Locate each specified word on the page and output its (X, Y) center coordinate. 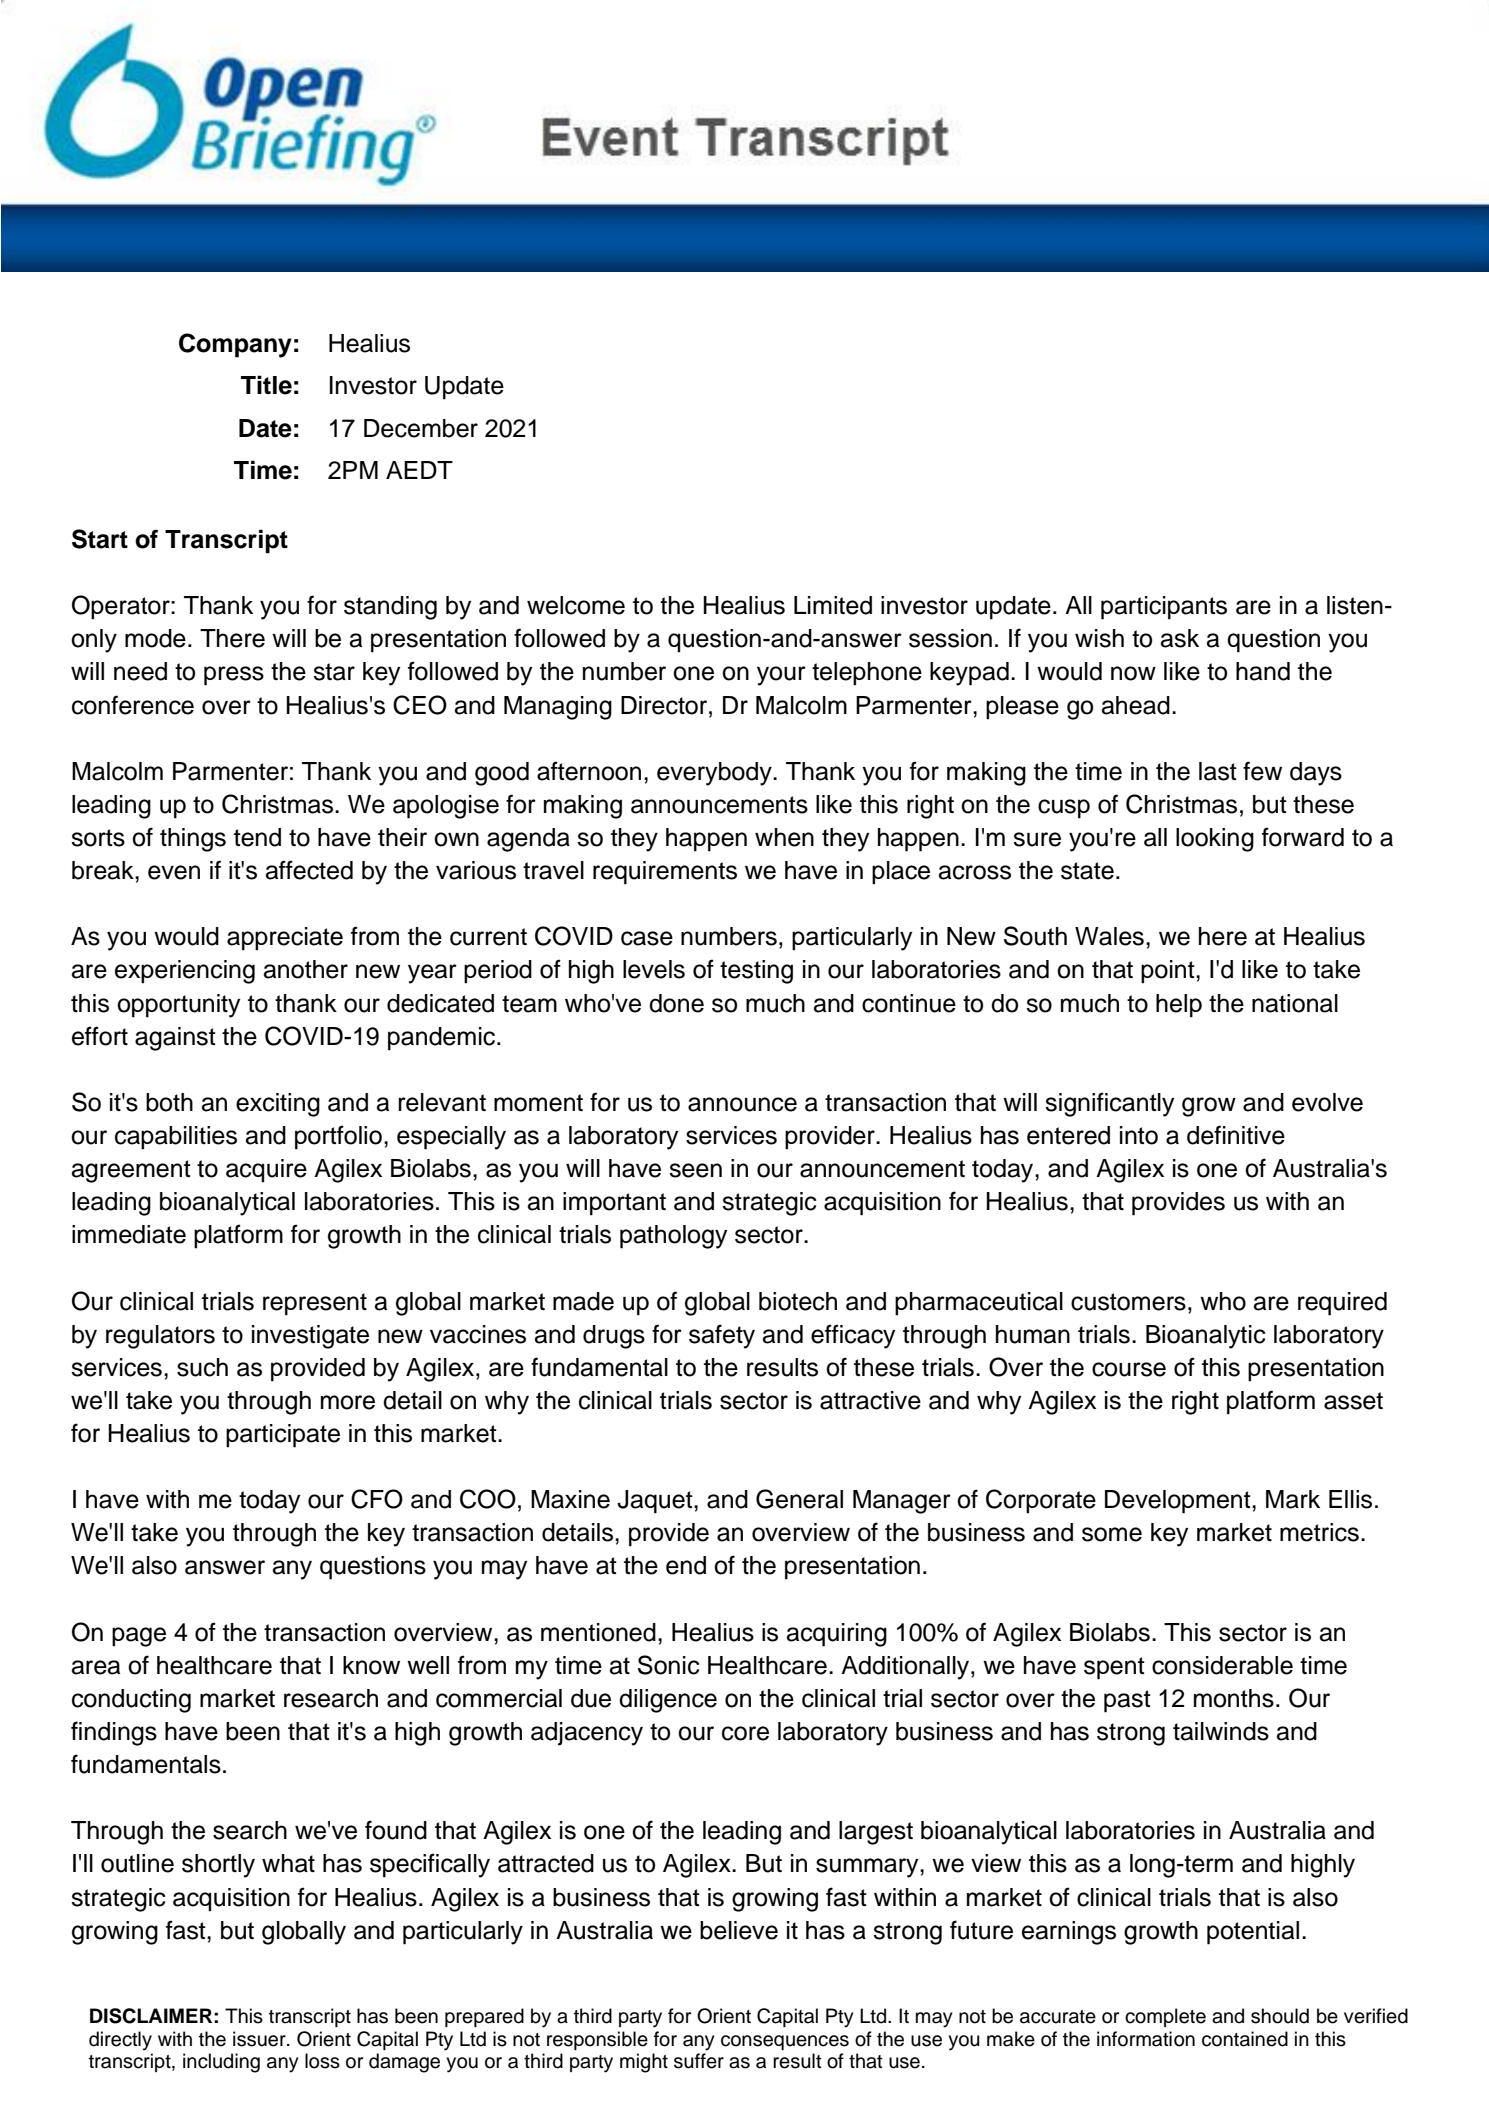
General (799, 1499)
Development (1179, 1502)
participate (283, 1436)
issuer (260, 2039)
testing (756, 972)
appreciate (285, 939)
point (1169, 972)
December (421, 428)
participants (1164, 608)
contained (1245, 2039)
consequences (785, 2042)
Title (266, 385)
